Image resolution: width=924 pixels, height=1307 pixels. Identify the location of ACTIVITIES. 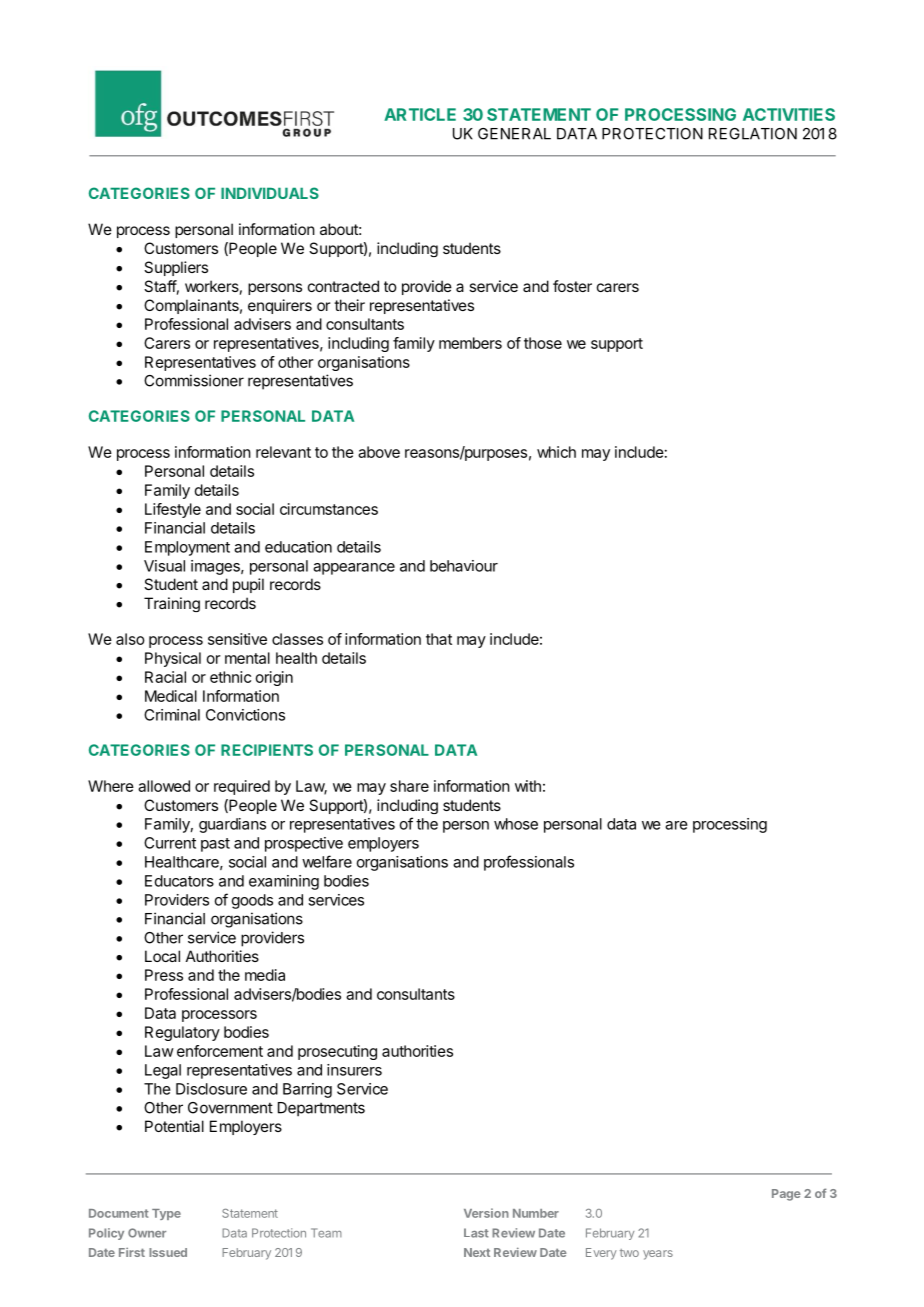
(789, 114).
